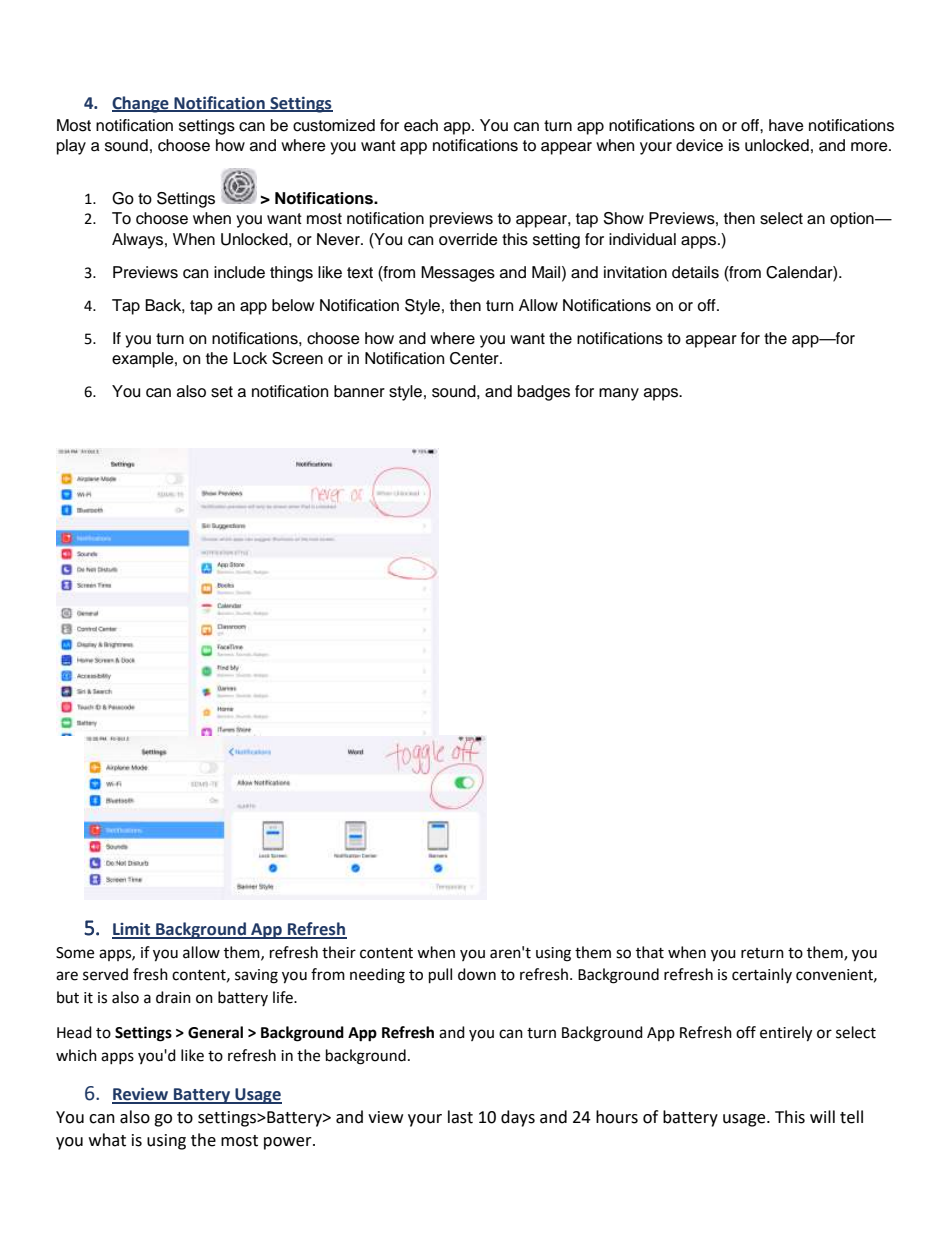  I want to click on badges, so click(544, 393).
